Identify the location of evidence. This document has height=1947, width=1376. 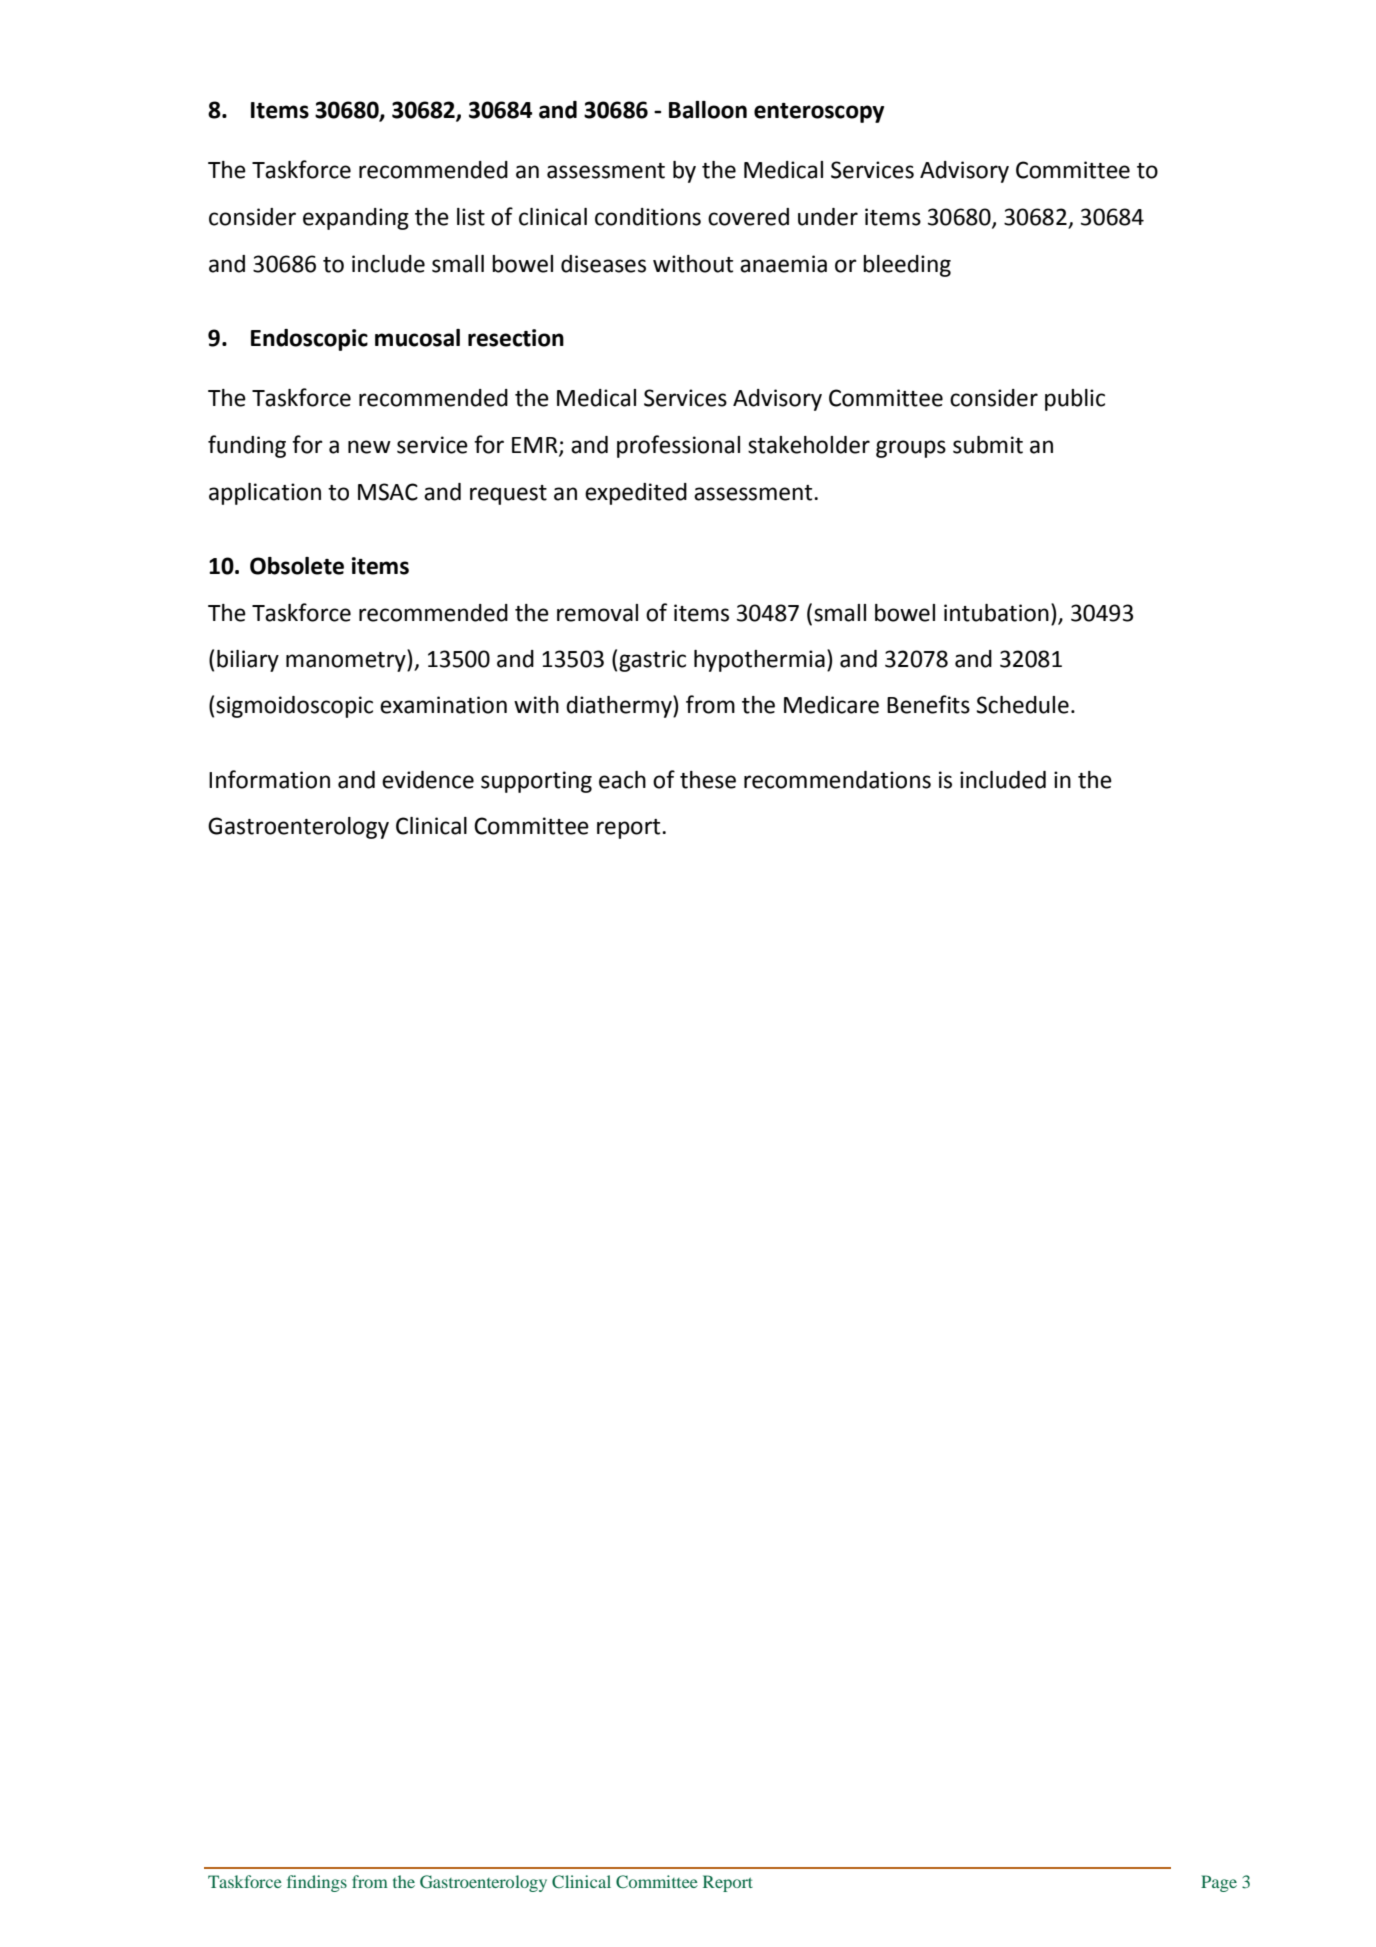
(428, 780).
